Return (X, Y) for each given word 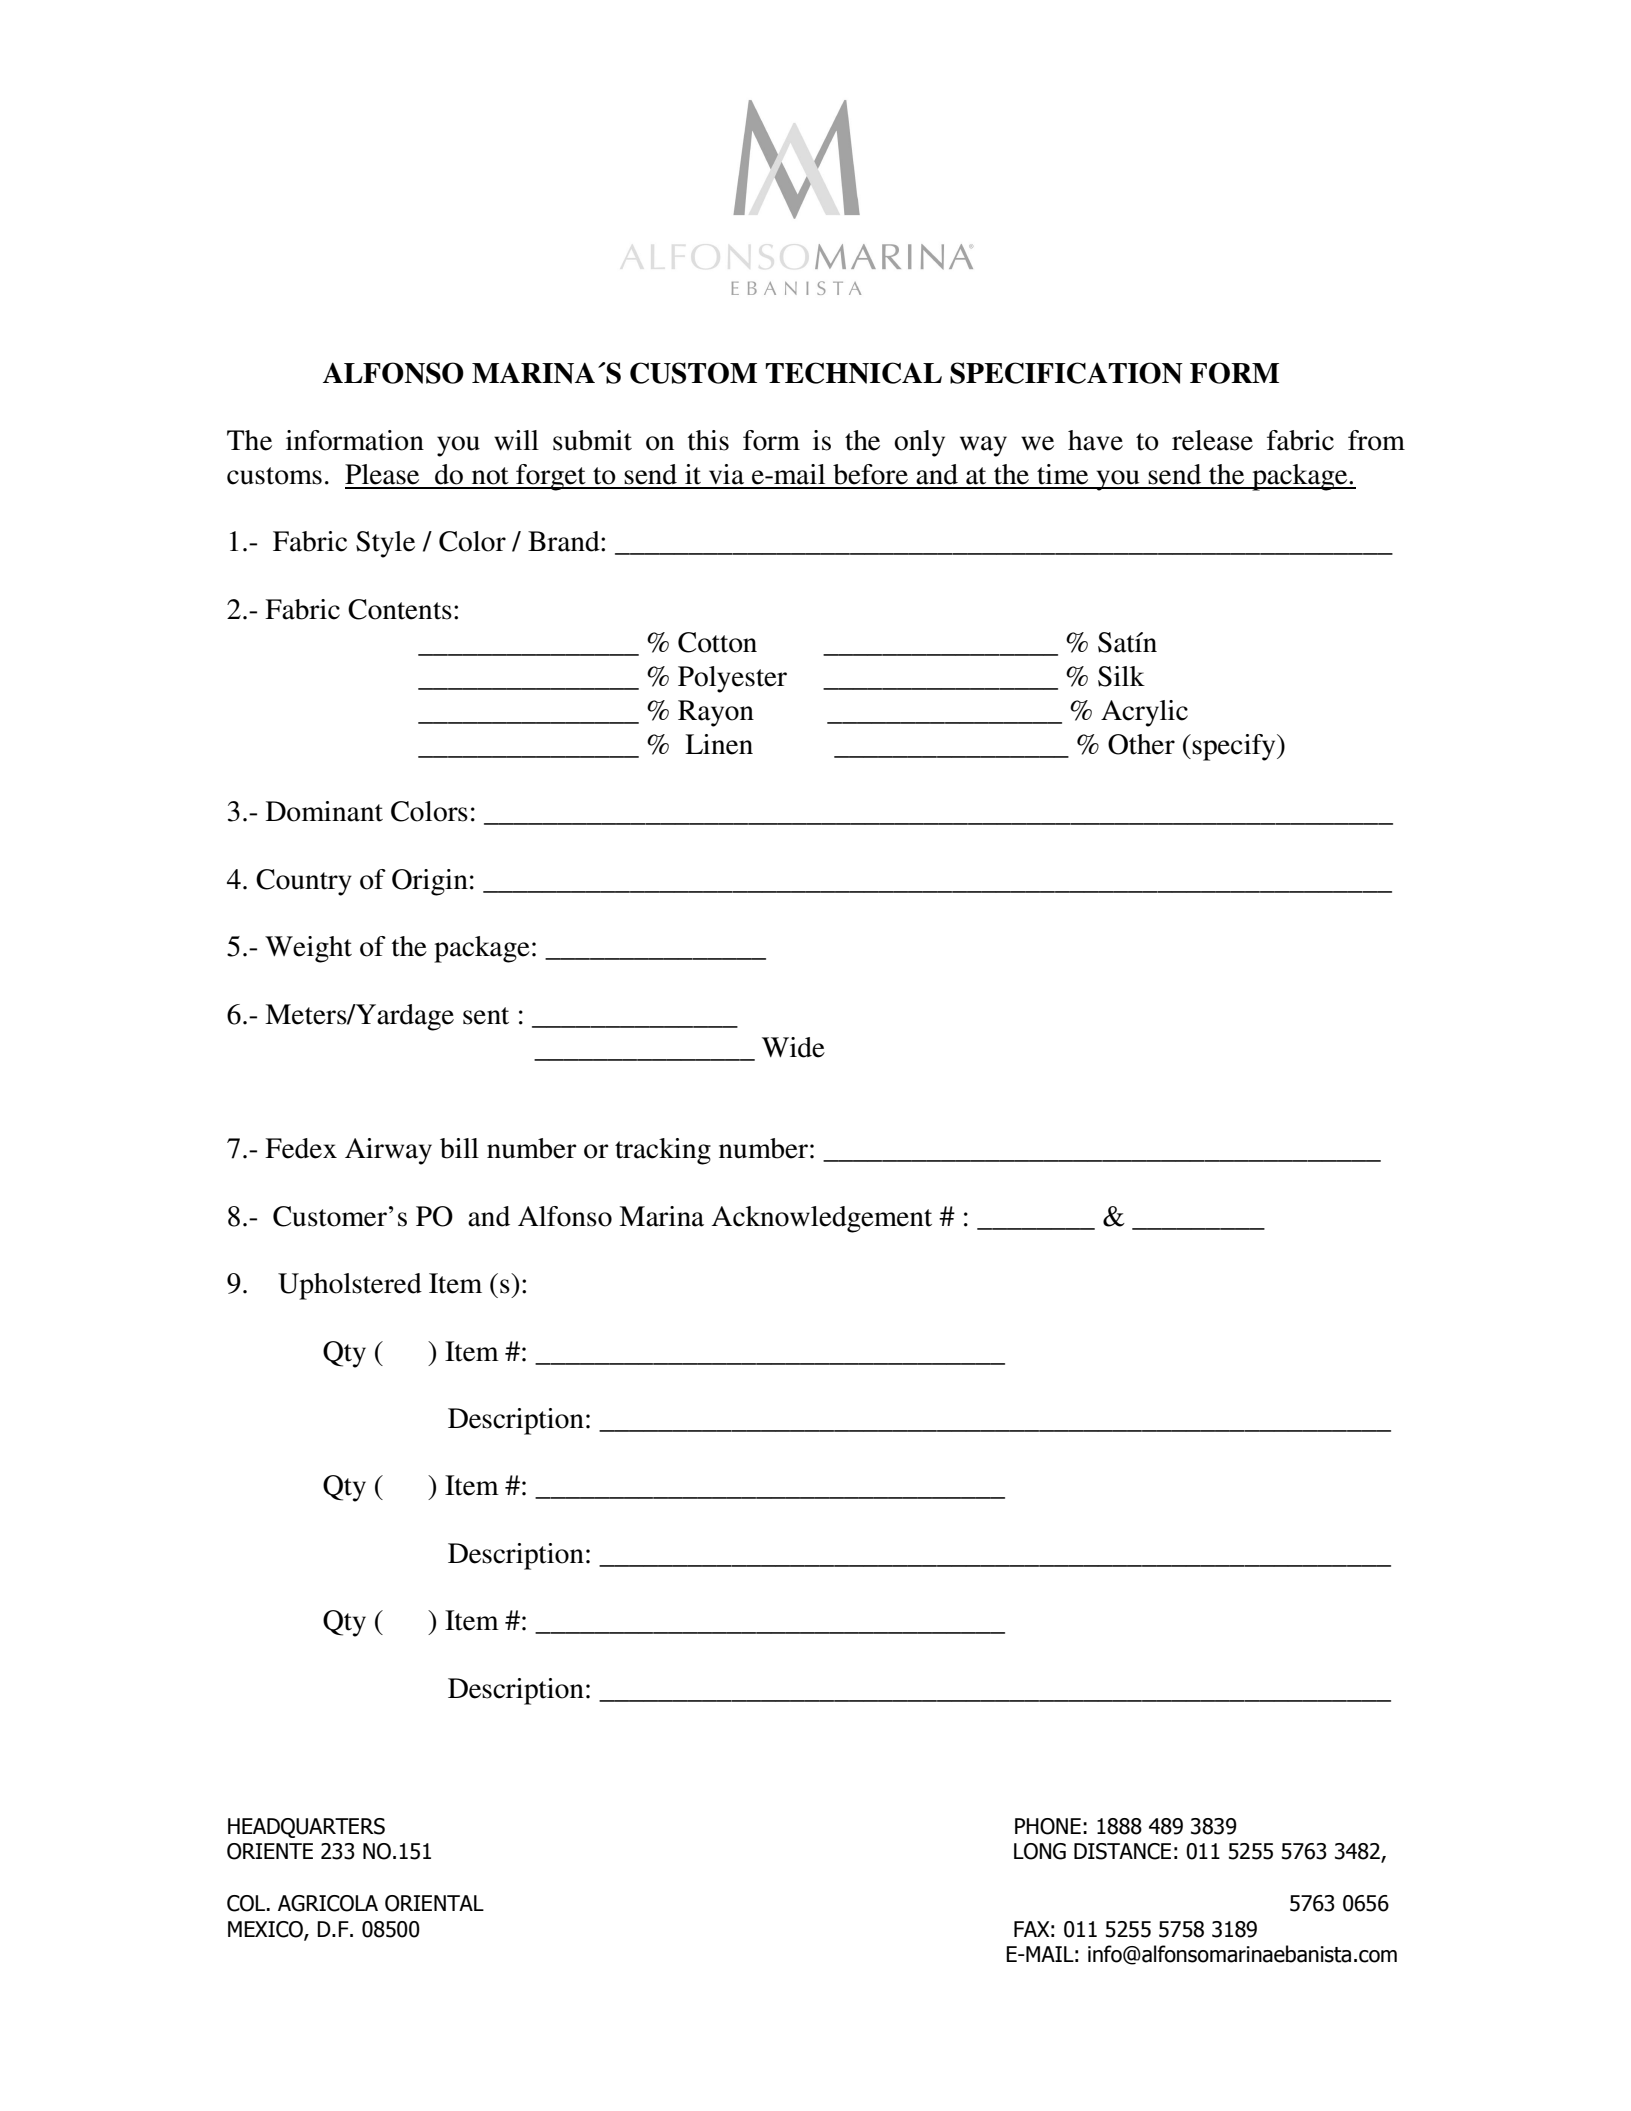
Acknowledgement (821, 1219)
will (516, 440)
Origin (430, 882)
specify (1235, 747)
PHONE (1048, 1826)
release (1212, 440)
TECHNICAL (853, 373)
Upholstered (350, 1286)
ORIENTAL (434, 1903)
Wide (793, 1047)
